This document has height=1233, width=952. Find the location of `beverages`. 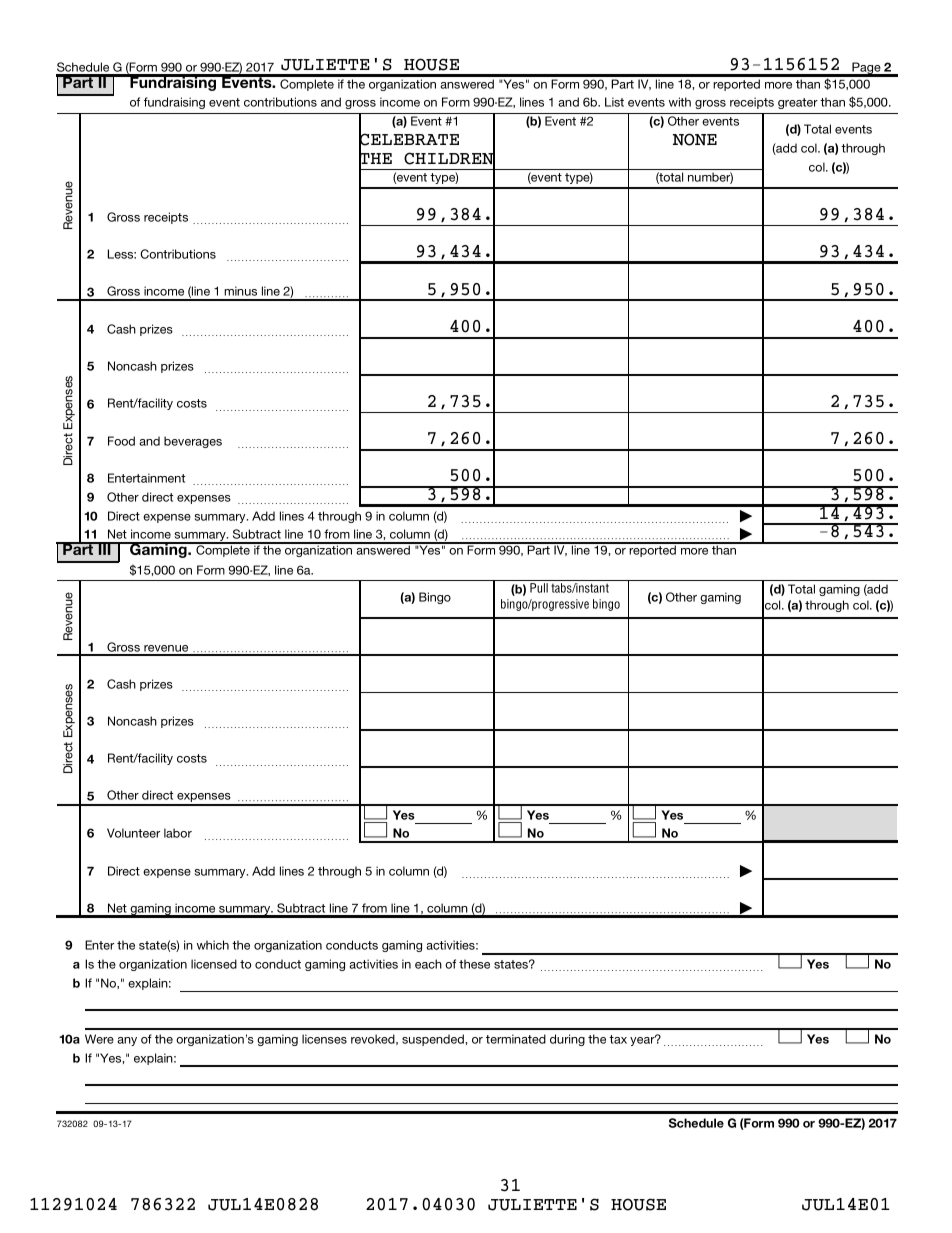

beverages is located at coordinates (193, 442).
